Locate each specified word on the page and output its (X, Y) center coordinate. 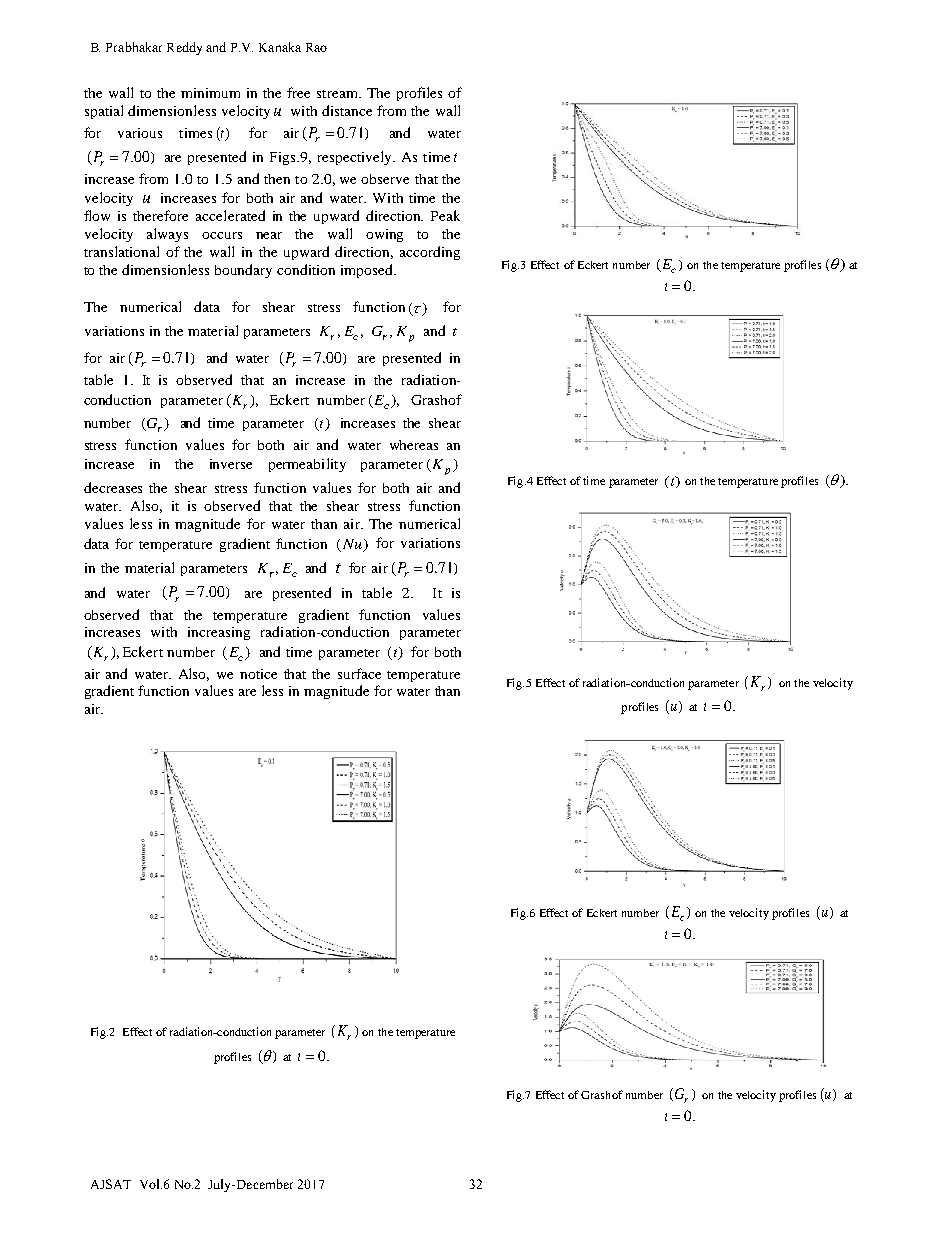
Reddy (184, 48)
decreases (113, 487)
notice (258, 674)
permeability (307, 465)
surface (359, 673)
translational (121, 251)
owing (384, 235)
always (167, 235)
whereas (414, 445)
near (269, 235)
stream (338, 94)
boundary (243, 271)
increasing (219, 633)
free (298, 92)
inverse (231, 464)
